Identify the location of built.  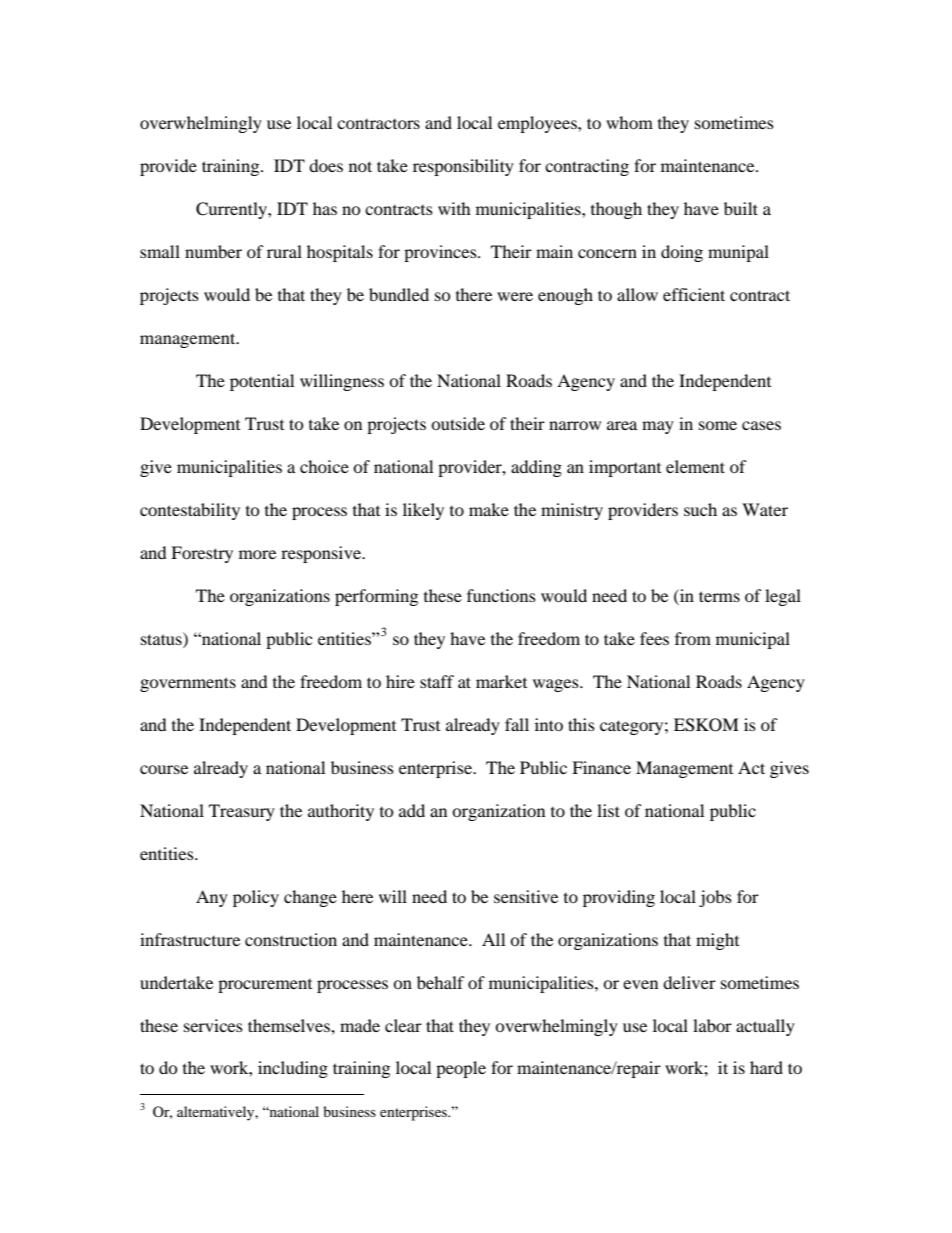
(741, 208).
